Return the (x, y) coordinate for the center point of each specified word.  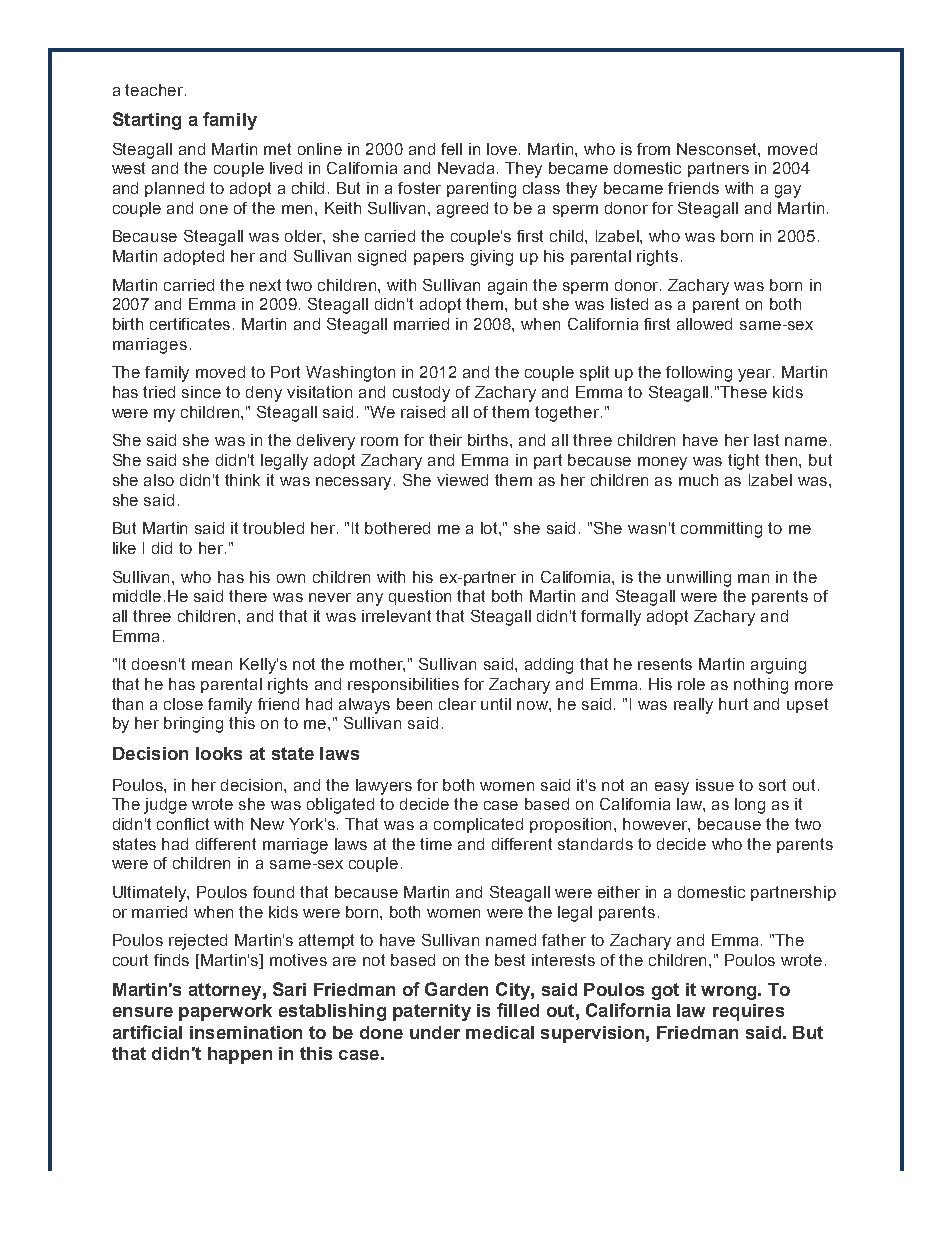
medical (500, 1032)
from (653, 149)
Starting (147, 121)
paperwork (225, 1012)
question (420, 597)
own (291, 578)
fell (451, 149)
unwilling (699, 579)
